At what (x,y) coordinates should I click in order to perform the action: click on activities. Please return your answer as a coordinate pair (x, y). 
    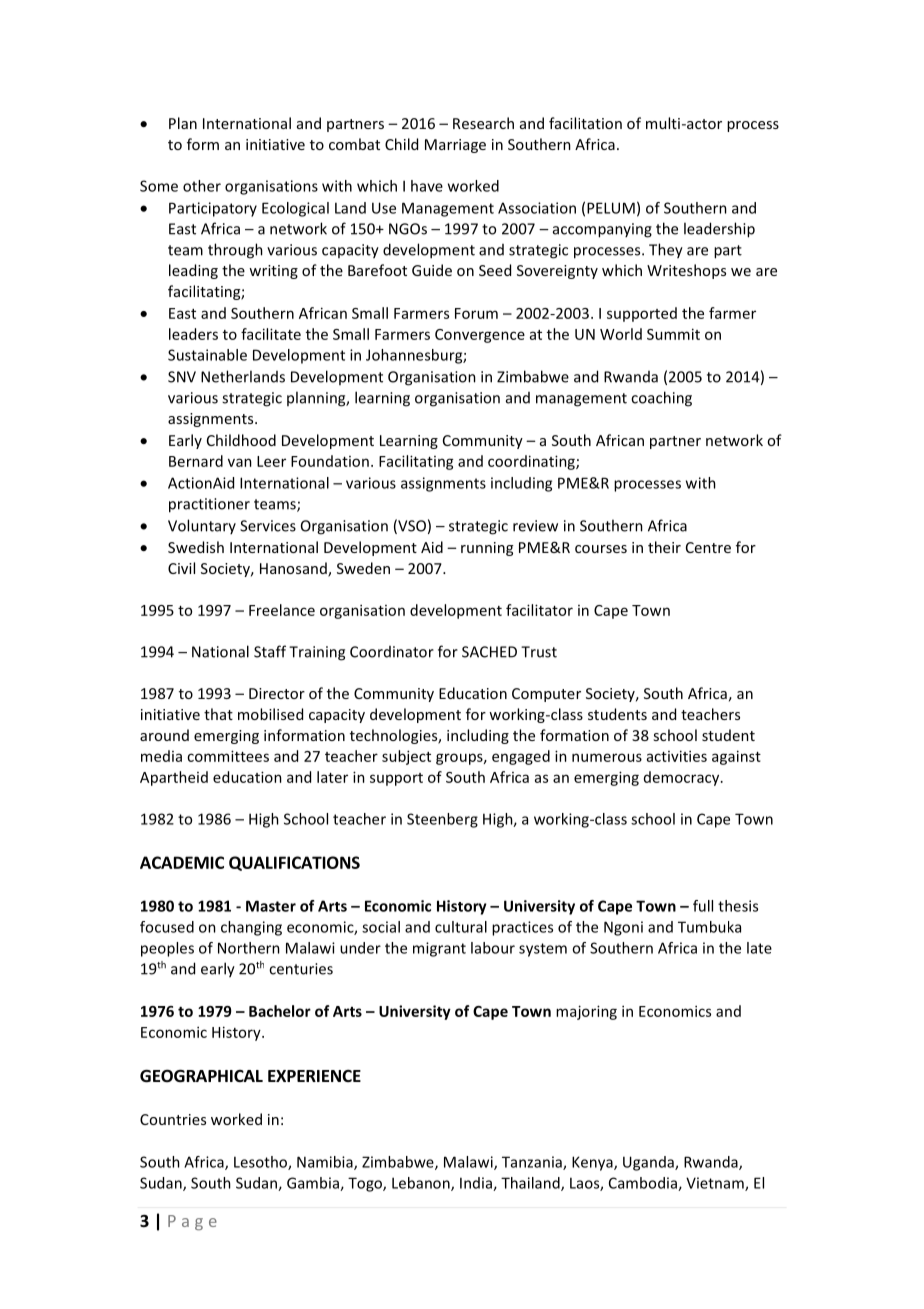
    Looking at the image, I should click on (677, 756).
